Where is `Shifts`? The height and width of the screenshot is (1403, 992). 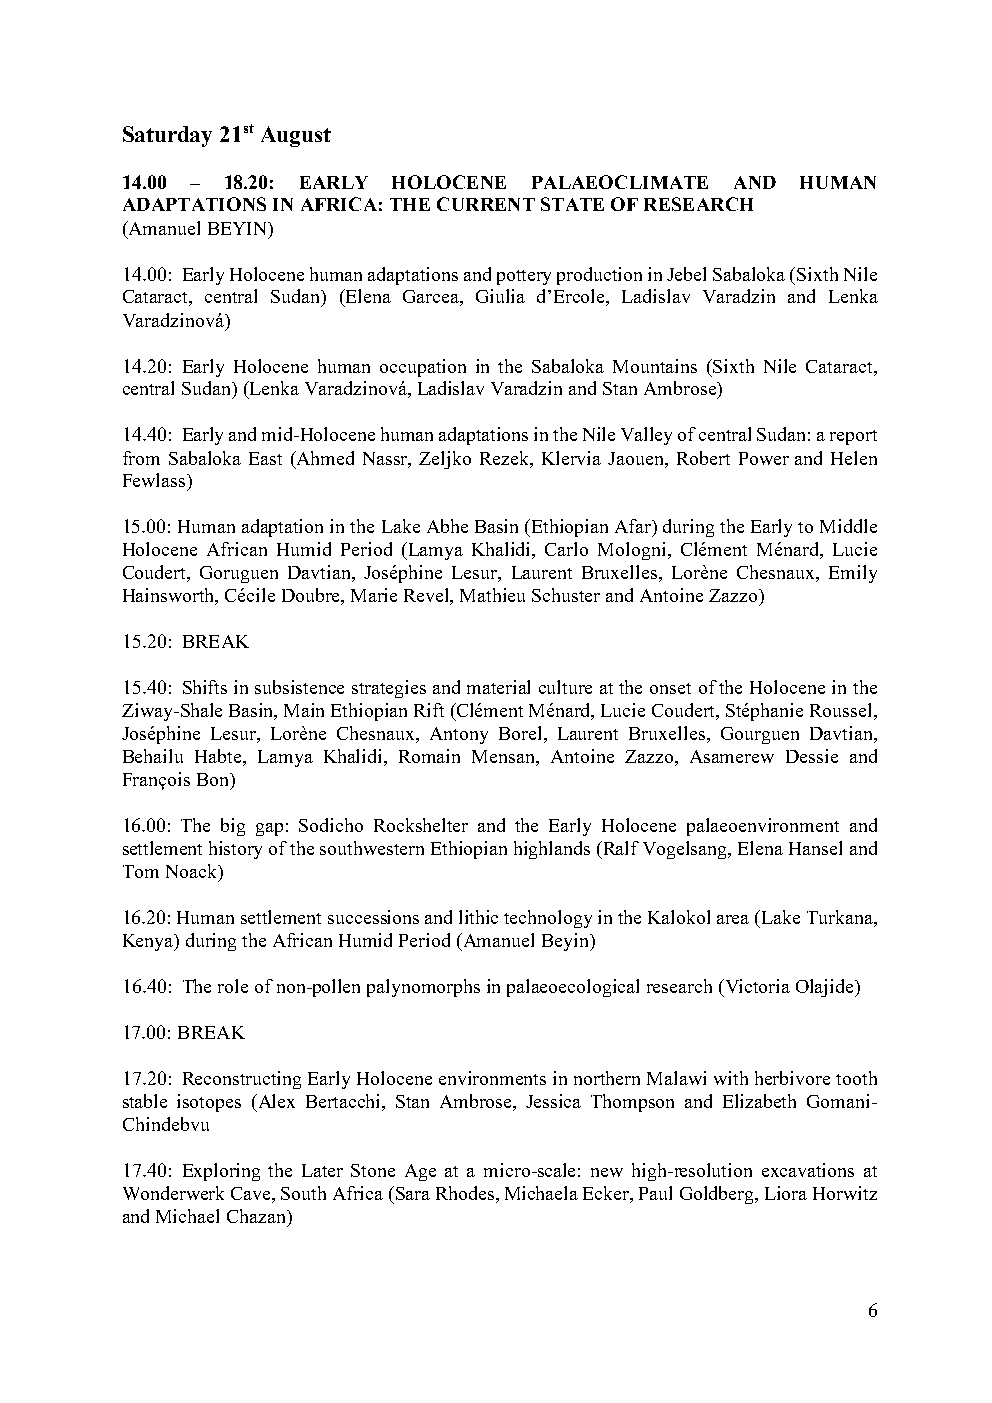 Shifts is located at coordinates (205, 687).
